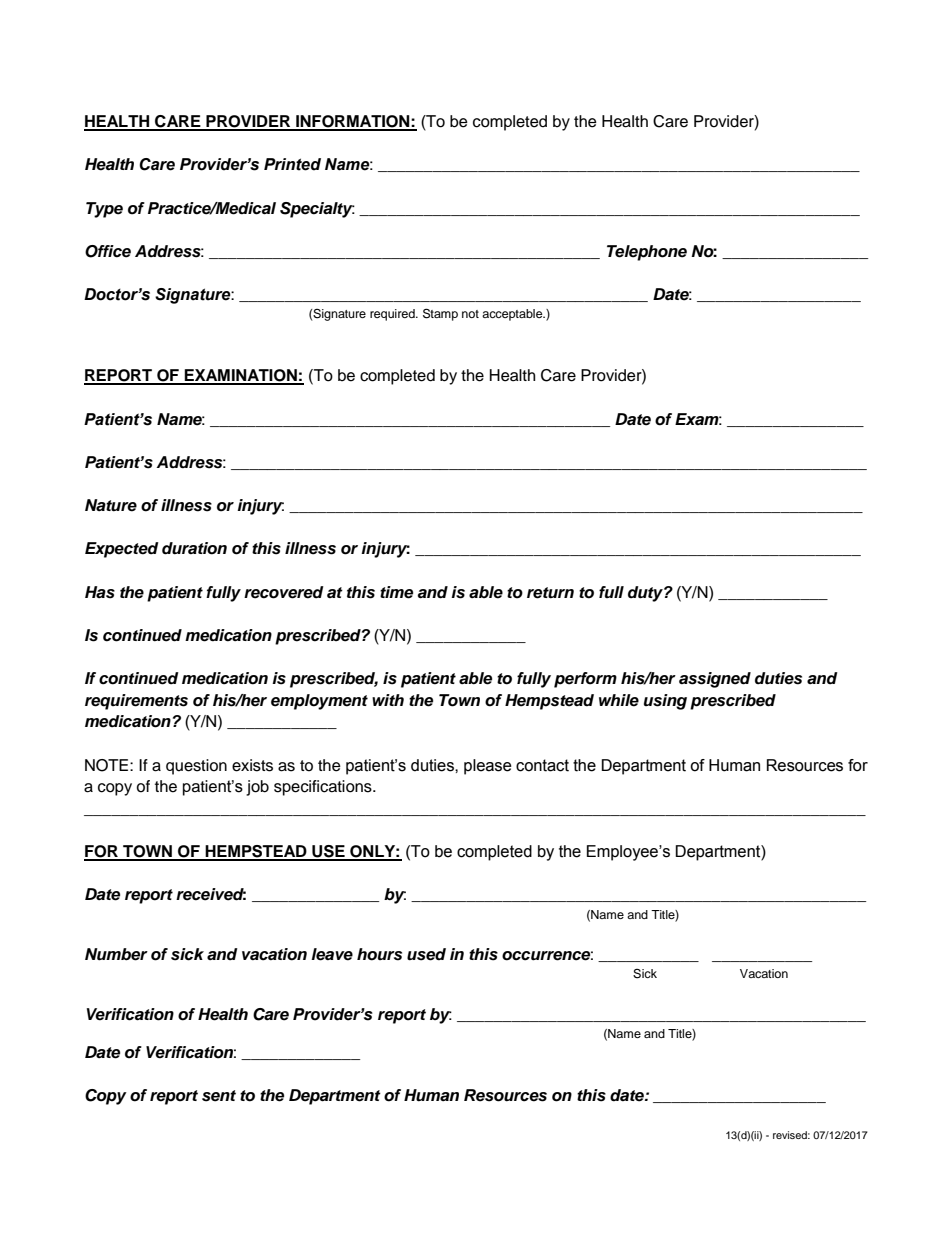 Image resolution: width=952 pixels, height=1233 pixels. Describe the element at coordinates (542, 765) in the screenshot. I see `contact` at that location.
